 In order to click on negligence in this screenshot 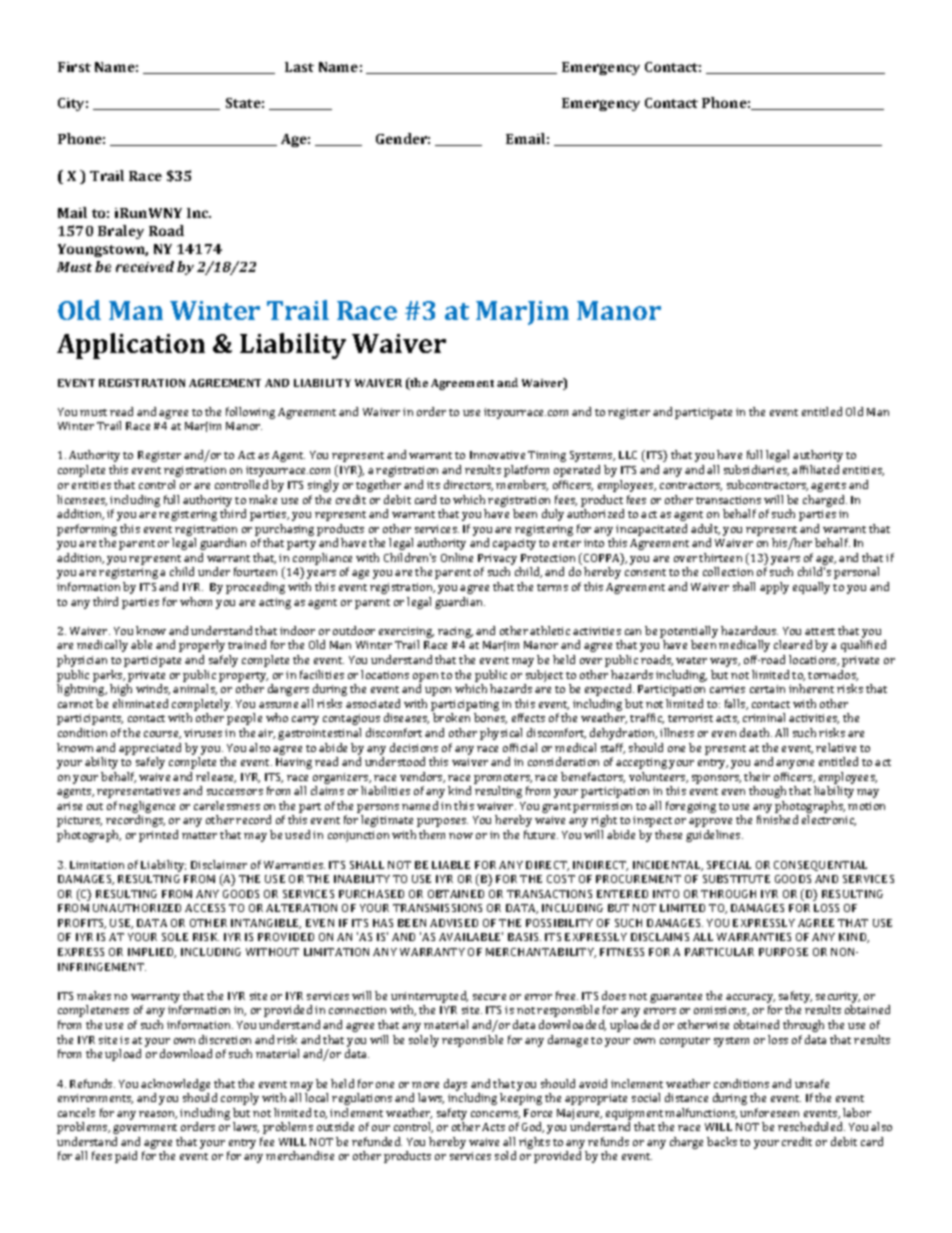, I will do `click(147, 808)`.
